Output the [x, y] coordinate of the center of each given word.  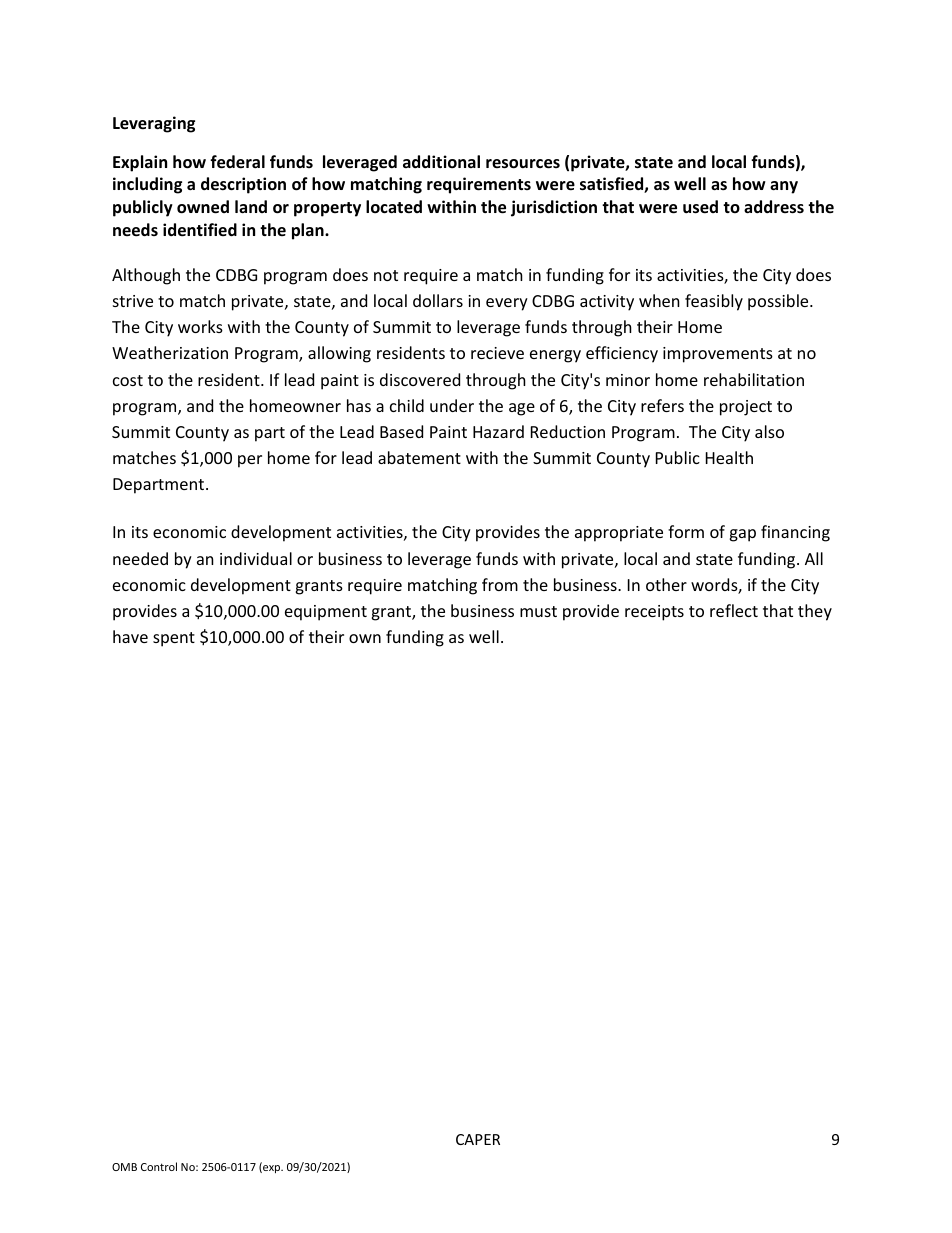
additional [441, 162]
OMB [124, 1167]
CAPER [478, 1139]
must [538, 611]
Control [159, 1166]
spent [174, 639]
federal [237, 162]
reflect [734, 610]
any [784, 187]
